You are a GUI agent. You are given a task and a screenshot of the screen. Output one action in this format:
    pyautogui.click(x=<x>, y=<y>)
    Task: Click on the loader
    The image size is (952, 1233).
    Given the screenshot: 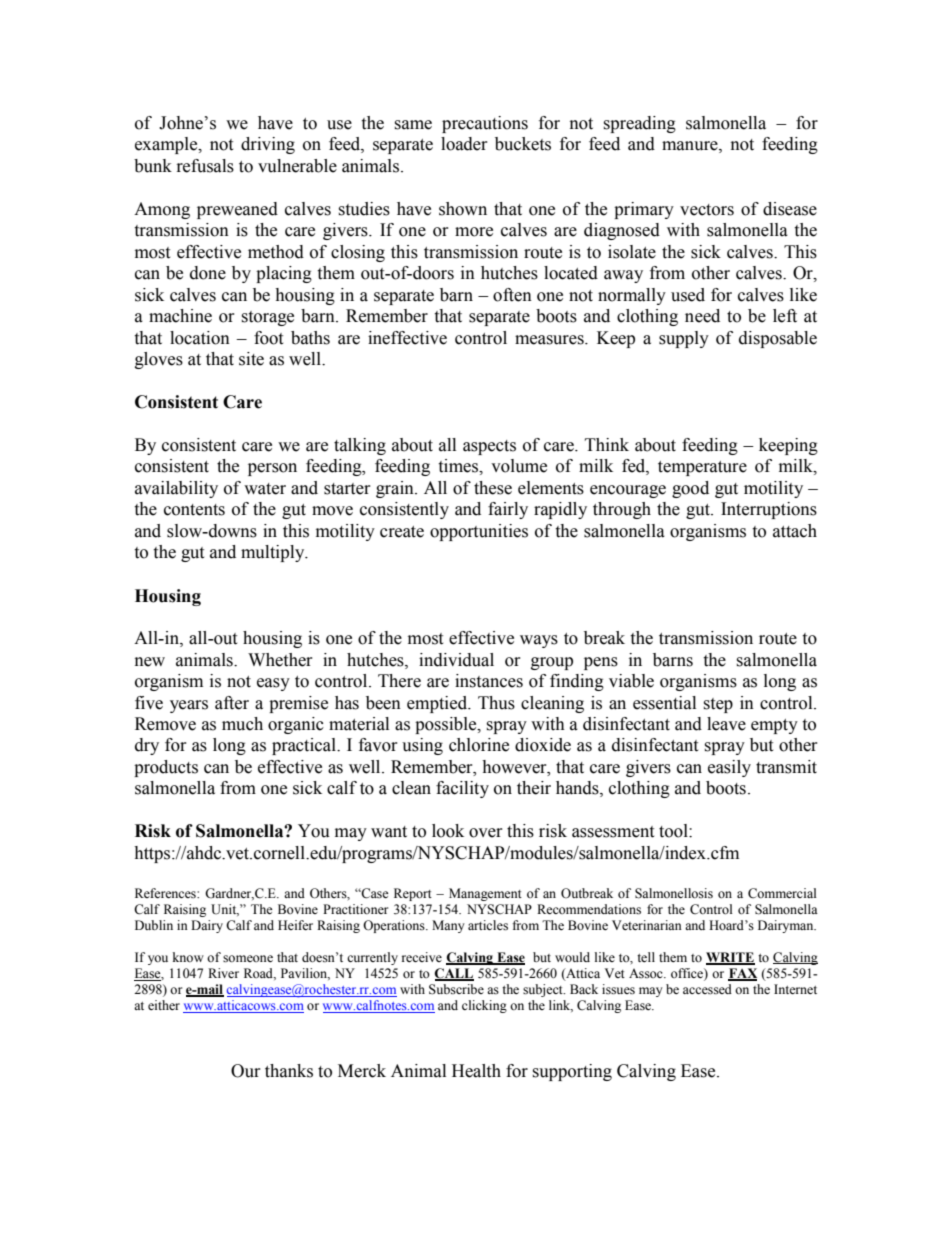 What is the action you would take?
    pyautogui.click(x=464, y=144)
